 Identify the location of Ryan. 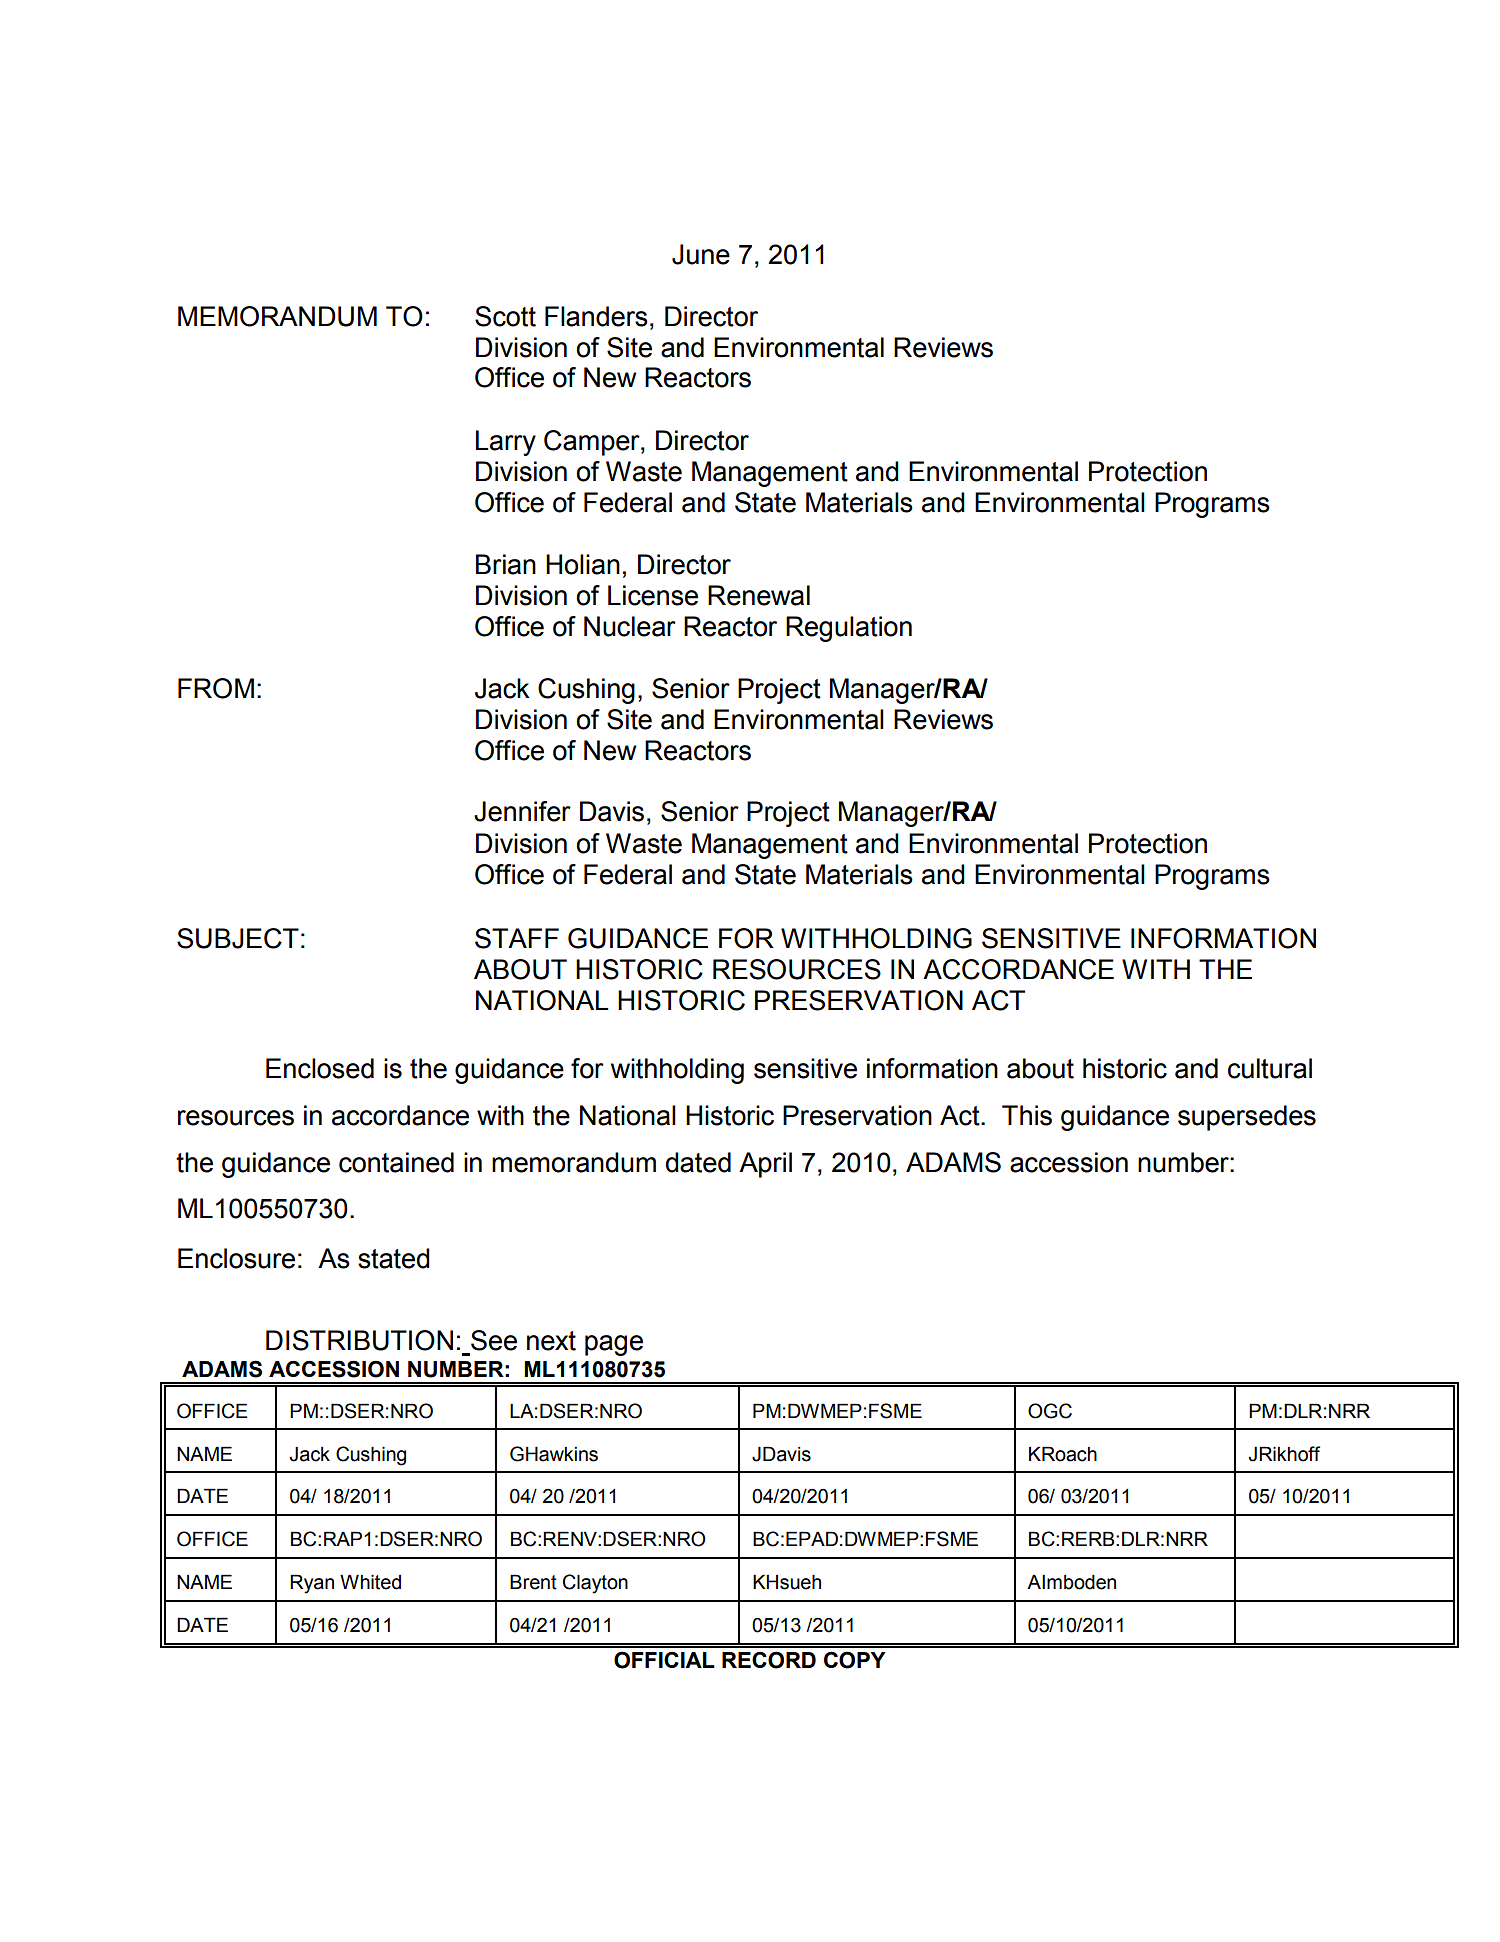
(312, 1584).
